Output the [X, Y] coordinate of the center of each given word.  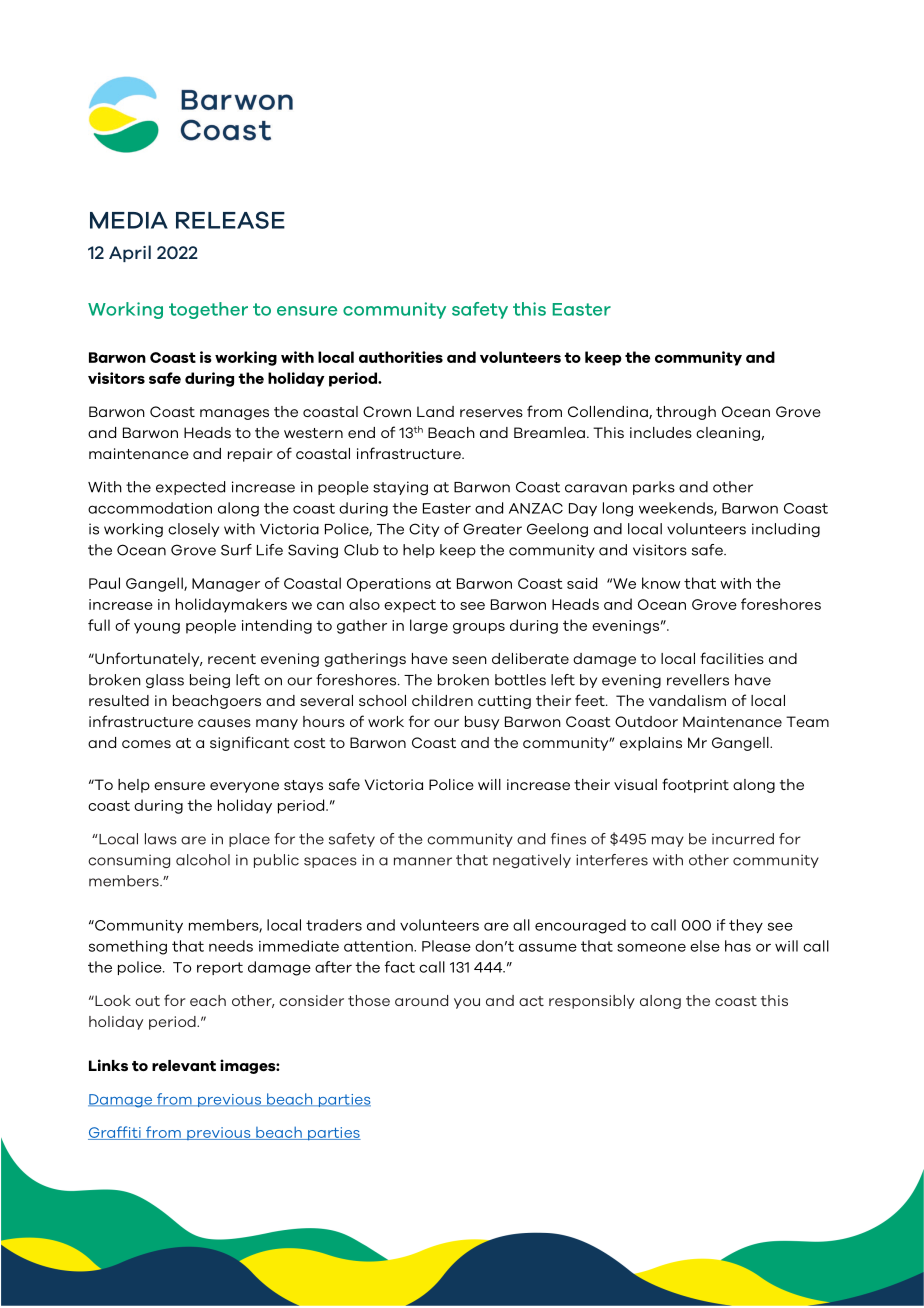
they [746, 926]
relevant [184, 1066]
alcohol [203, 860]
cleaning [728, 434]
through [686, 413]
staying [400, 488]
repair [250, 455]
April [130, 253]
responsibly [592, 1002]
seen [469, 660]
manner [423, 861]
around [421, 1000]
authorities [401, 357]
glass [165, 681]
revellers [698, 680]
